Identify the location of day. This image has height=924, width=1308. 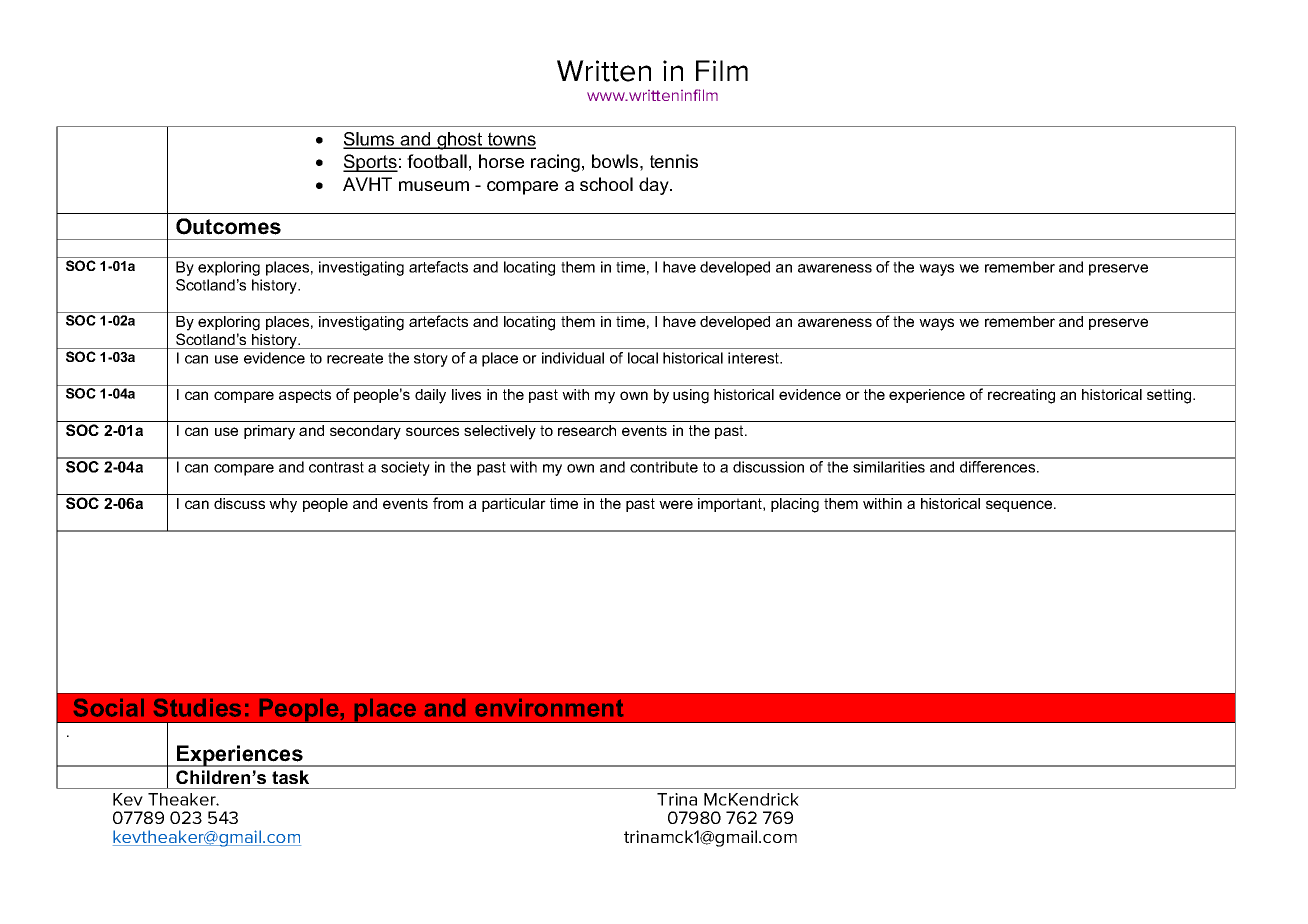
(655, 186).
